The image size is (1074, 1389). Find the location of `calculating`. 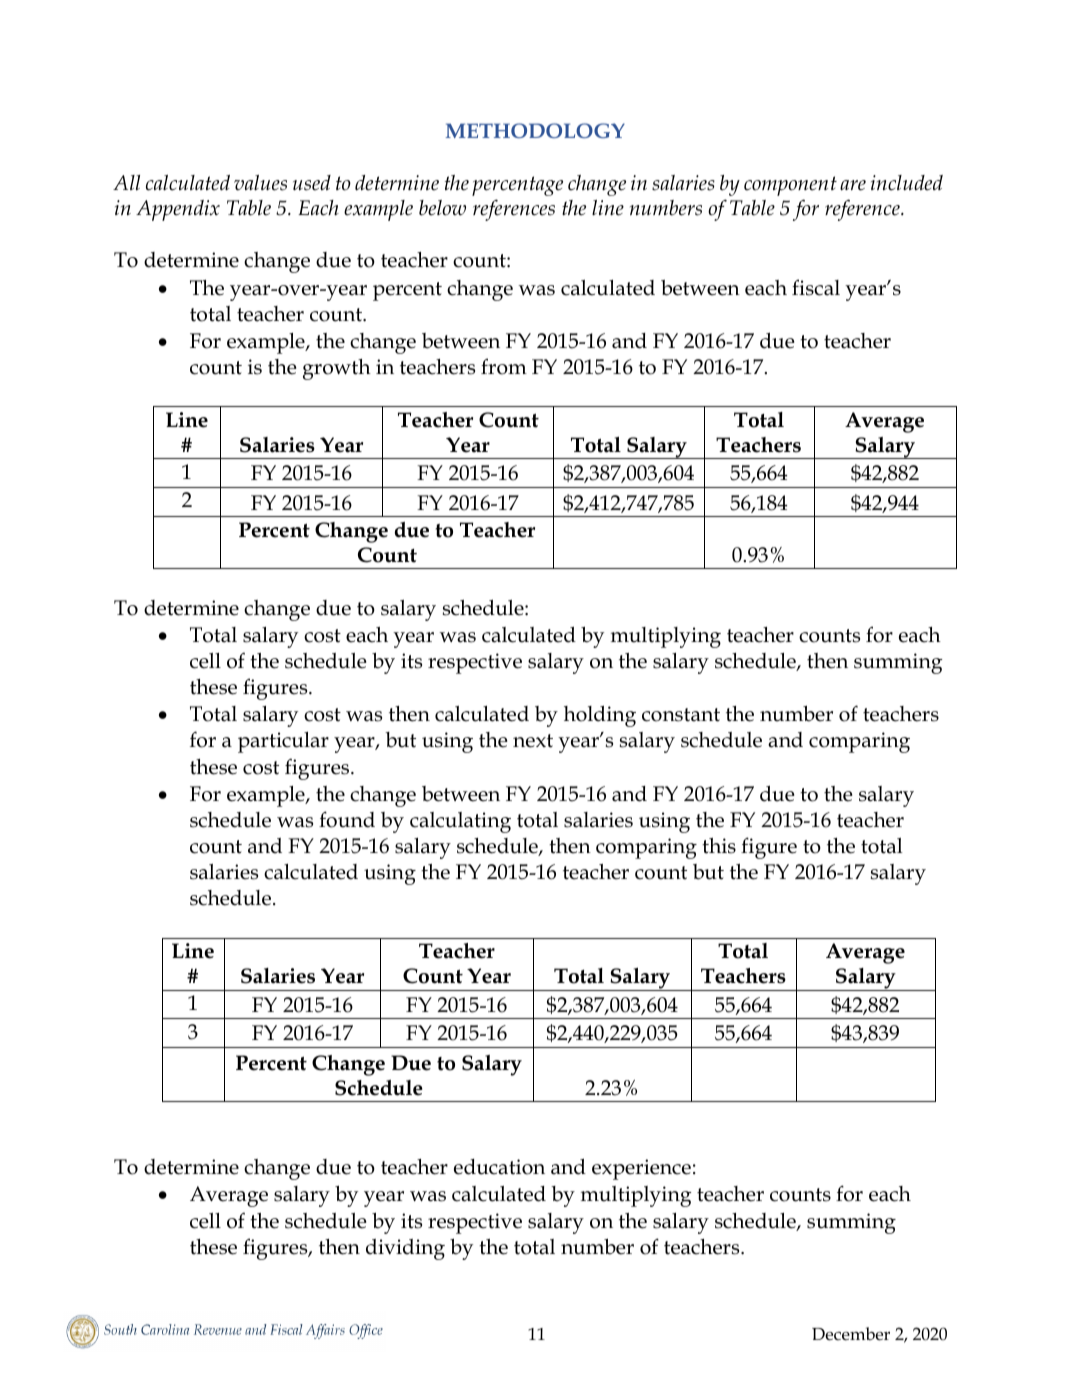

calculating is located at coordinates (460, 822).
